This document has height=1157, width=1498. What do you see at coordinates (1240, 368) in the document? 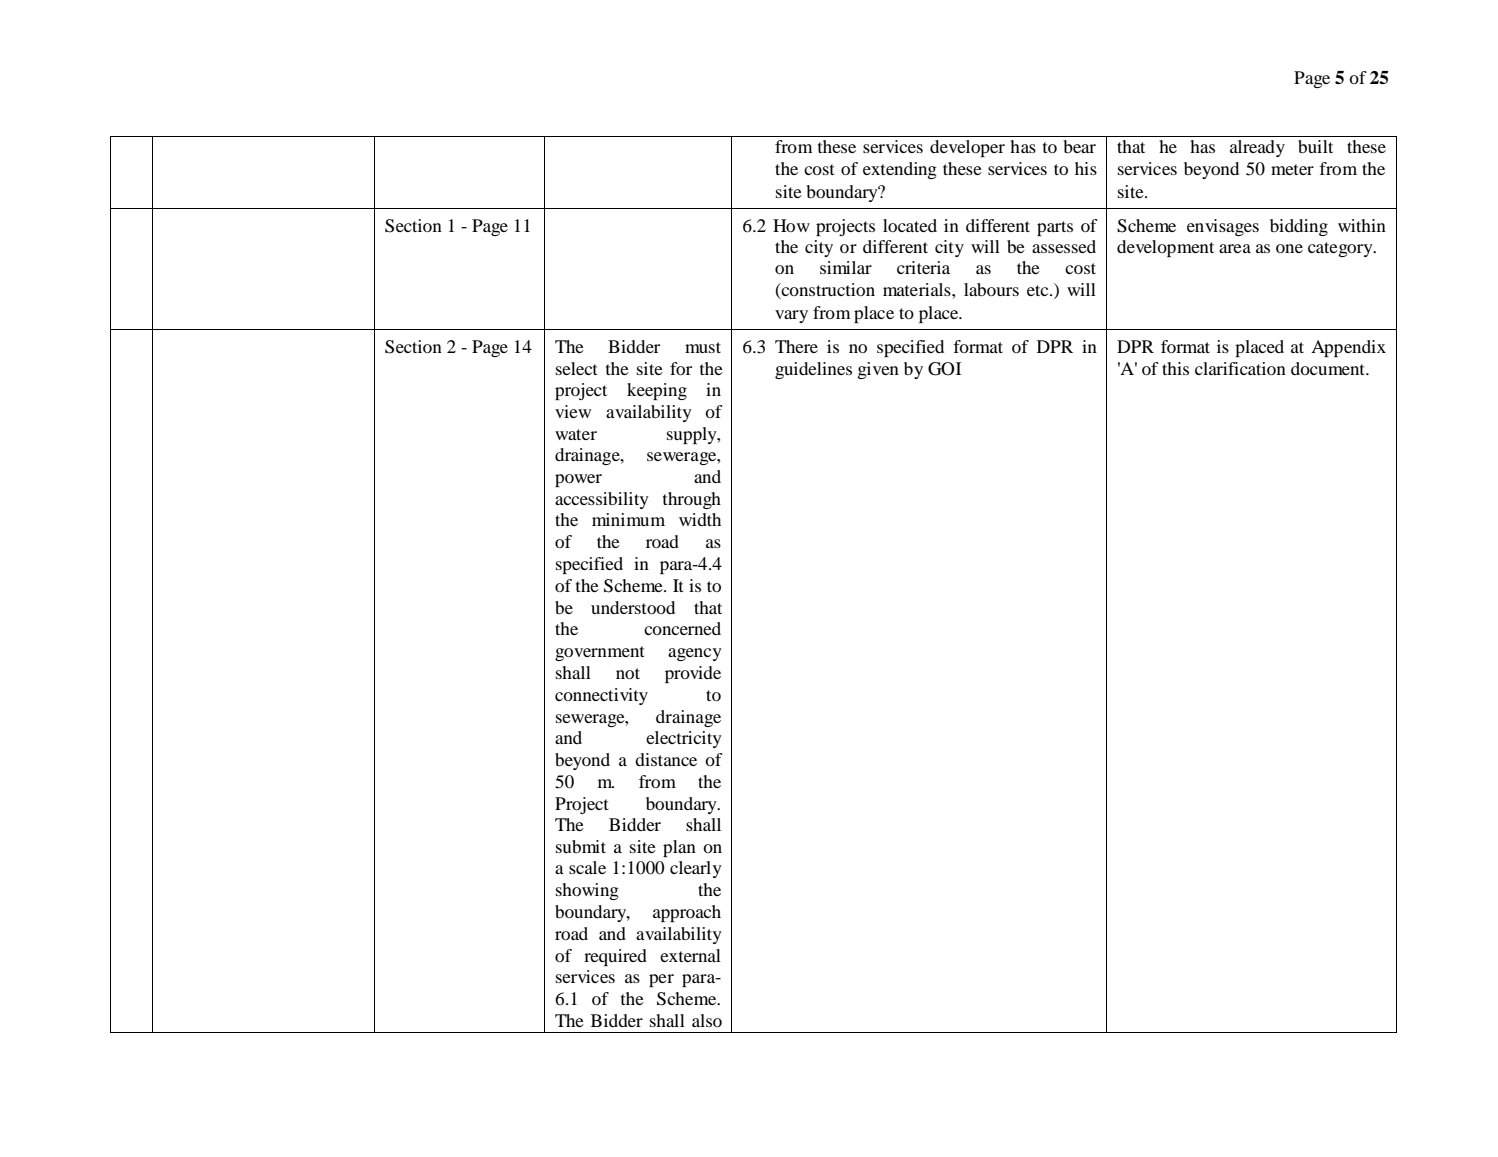
I see `clarification` at bounding box center [1240, 368].
